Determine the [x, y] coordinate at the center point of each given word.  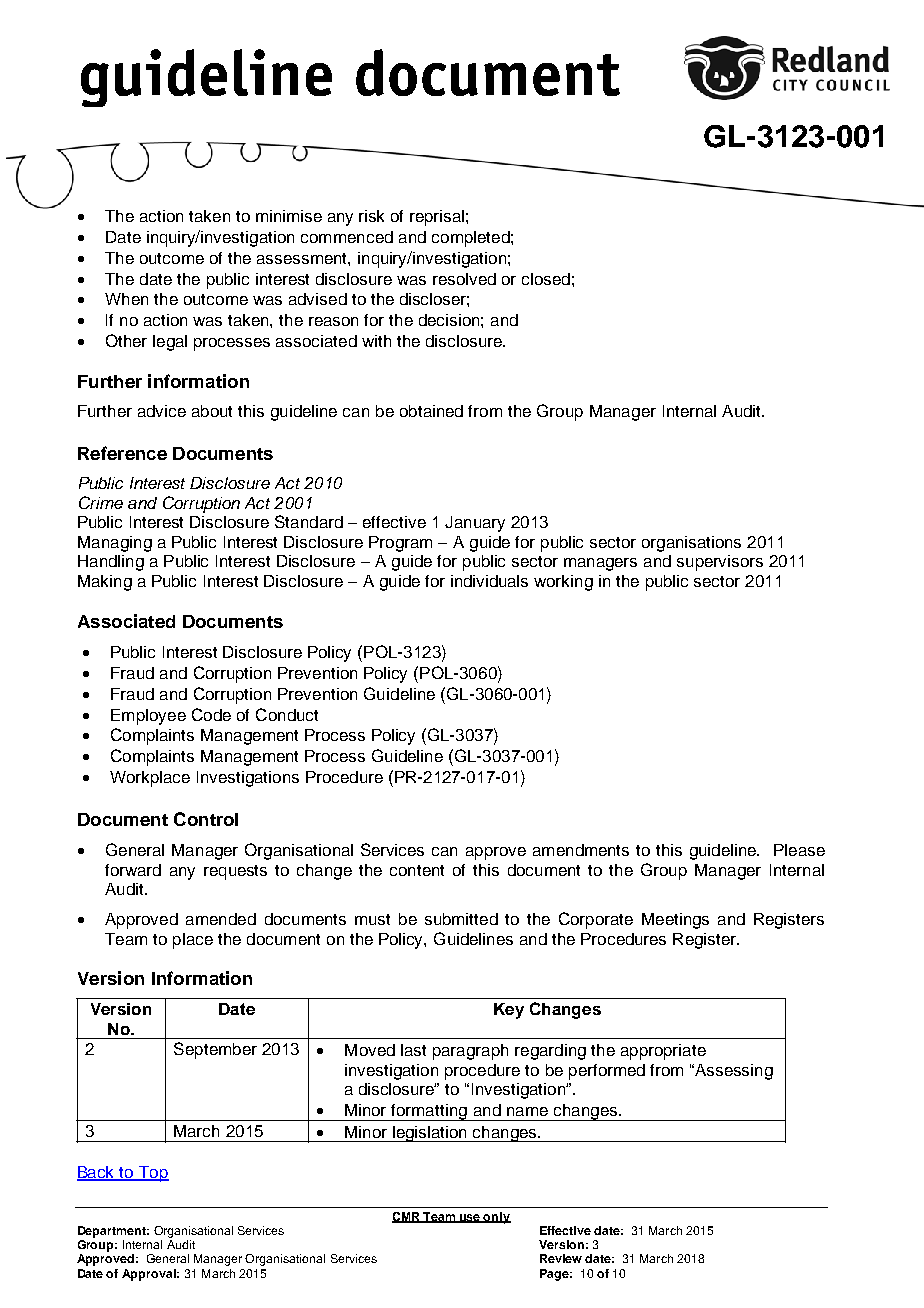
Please [799, 850]
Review [561, 1258]
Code [211, 714]
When [126, 299]
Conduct [287, 714]
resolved [464, 279]
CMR [407, 1217]
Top [153, 1174]
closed [546, 279]
